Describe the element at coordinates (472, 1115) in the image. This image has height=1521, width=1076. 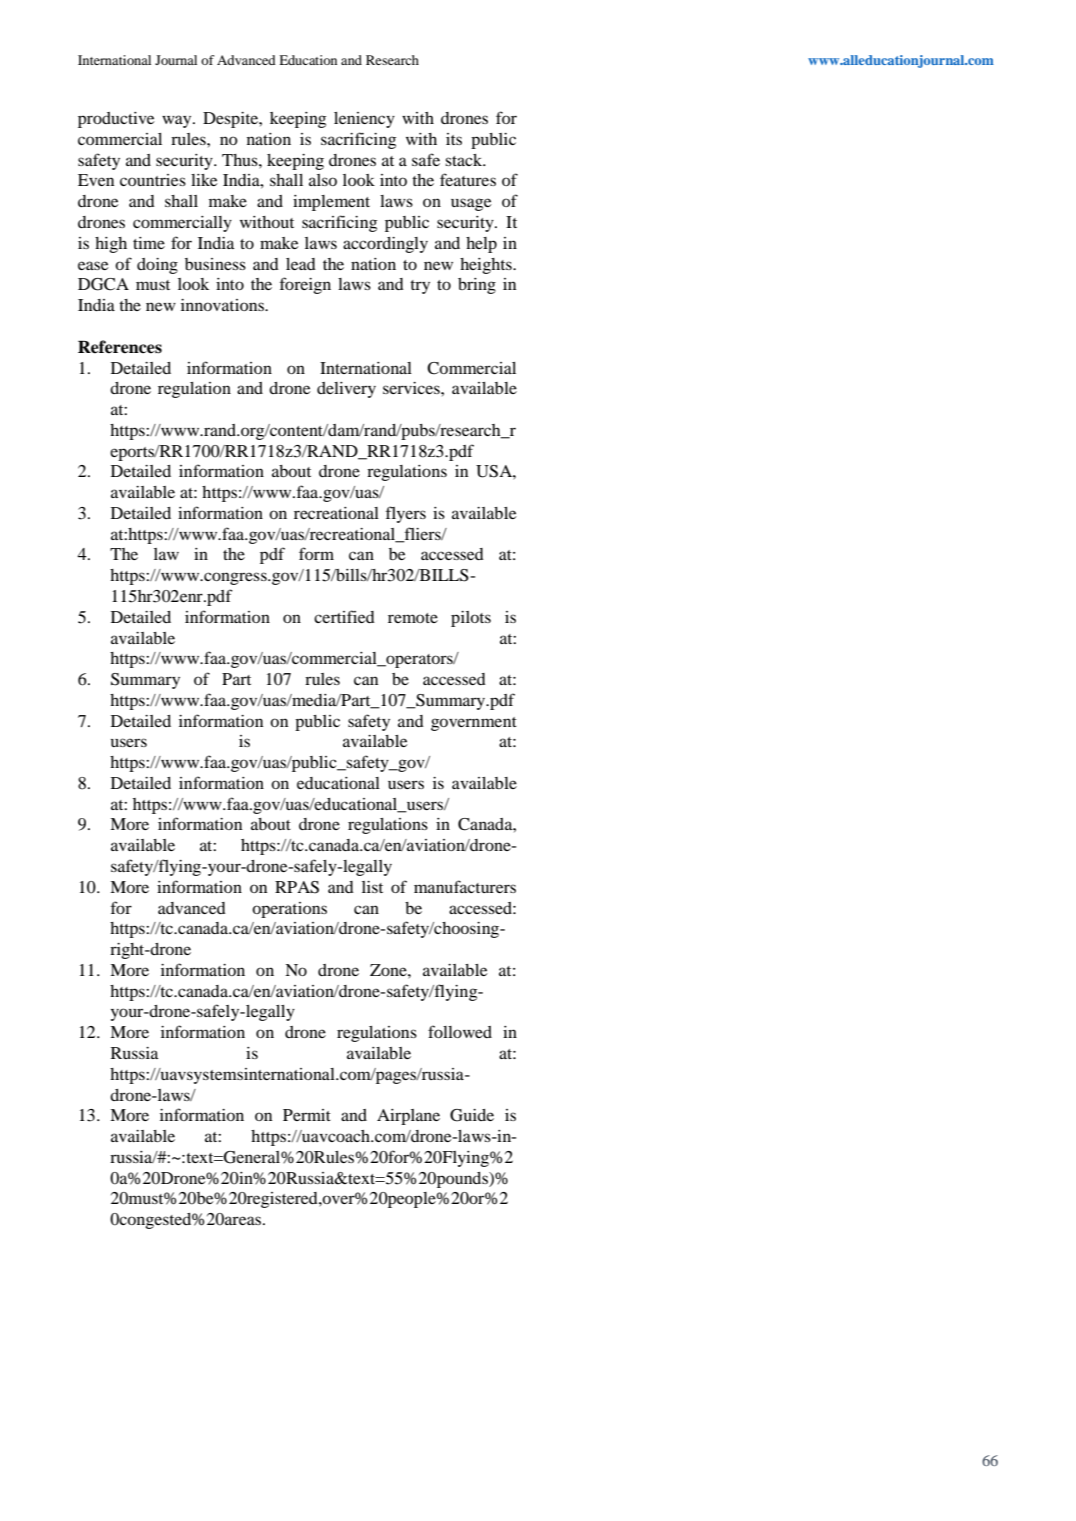
I see `Guide` at that location.
